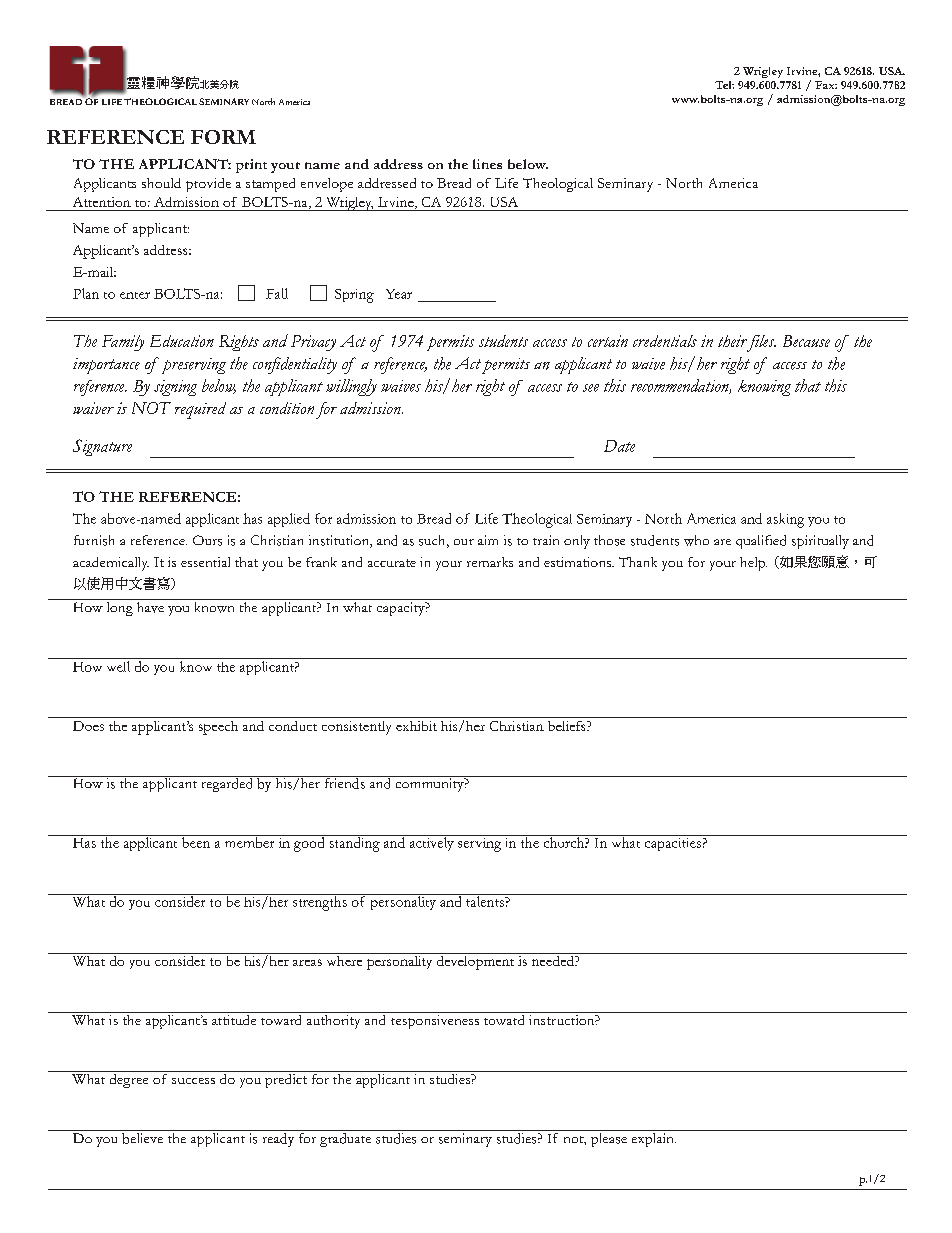  I want to click on explain, so click(654, 1140).
